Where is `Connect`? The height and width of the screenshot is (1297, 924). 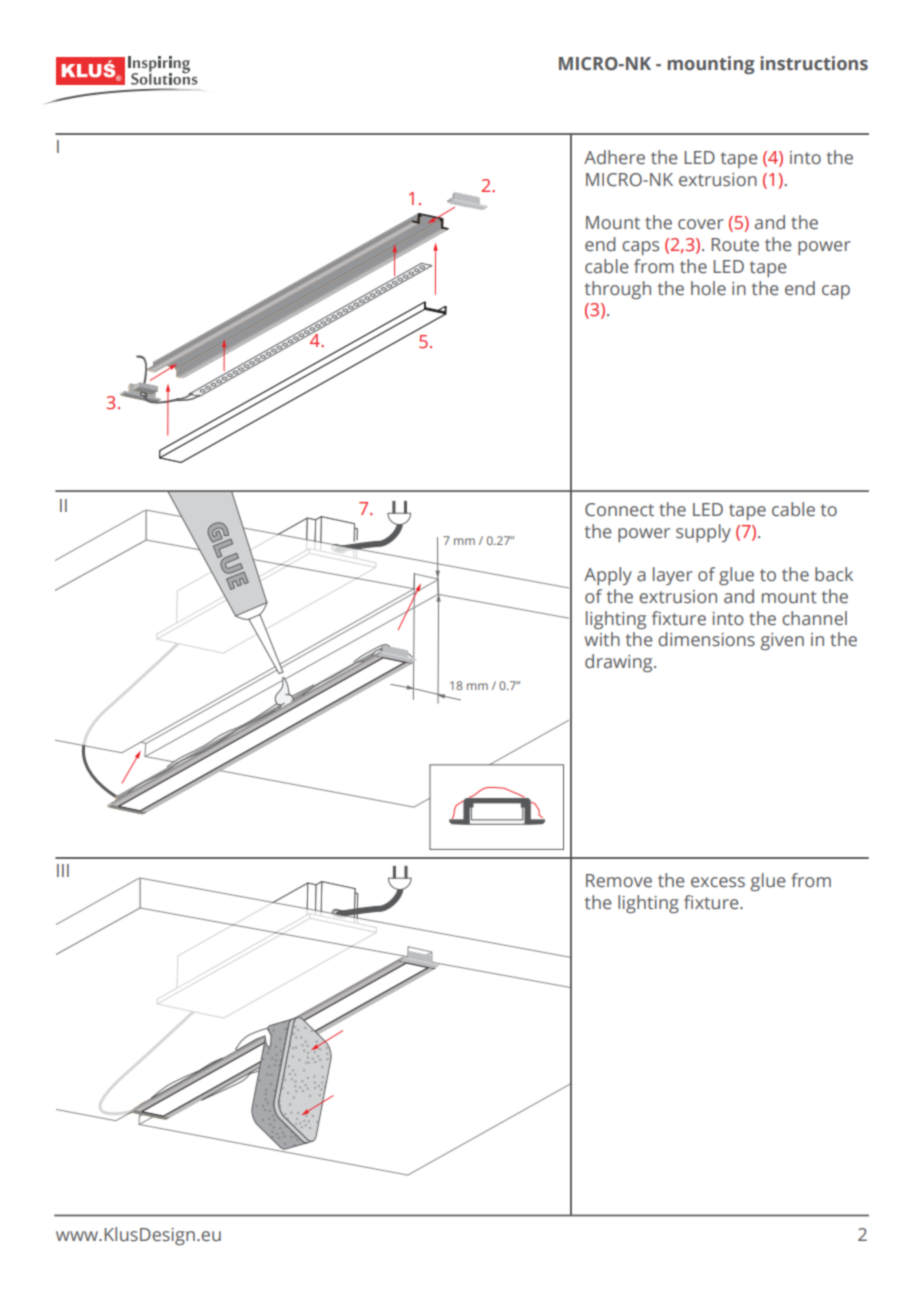
Connect is located at coordinates (619, 510).
